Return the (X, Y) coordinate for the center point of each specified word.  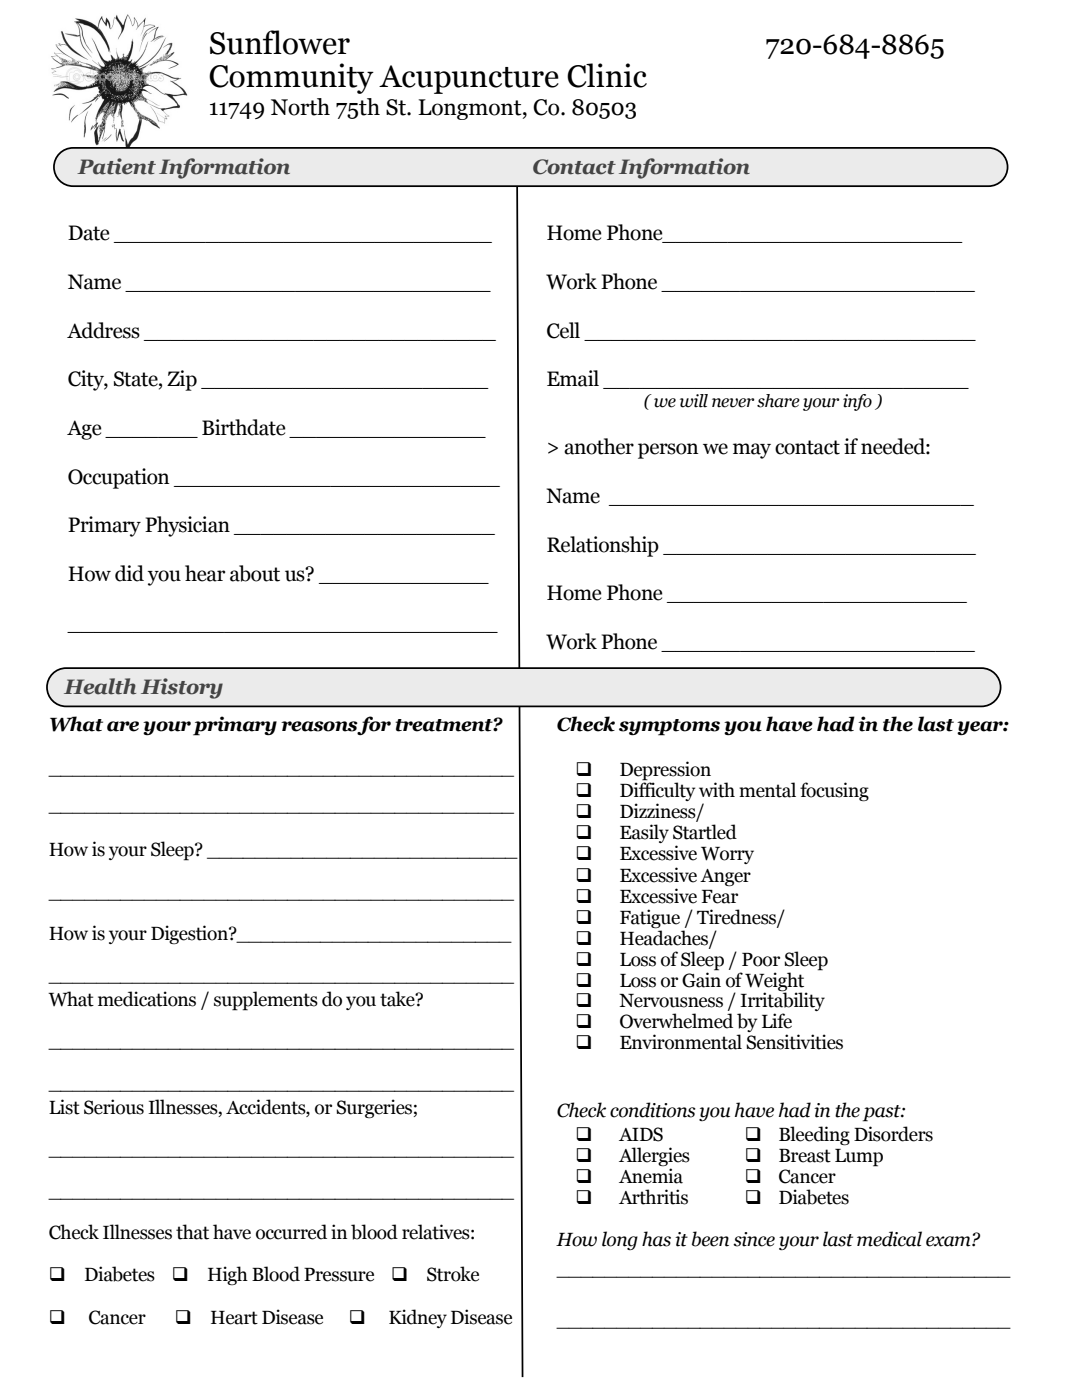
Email (573, 378)
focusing (834, 792)
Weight (776, 982)
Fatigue (650, 919)
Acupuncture (469, 79)
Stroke (453, 1274)
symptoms (669, 727)
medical (889, 1239)
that (192, 1232)
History (182, 688)
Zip (182, 380)
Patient (116, 166)
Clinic (607, 75)
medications (147, 999)
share (778, 401)
